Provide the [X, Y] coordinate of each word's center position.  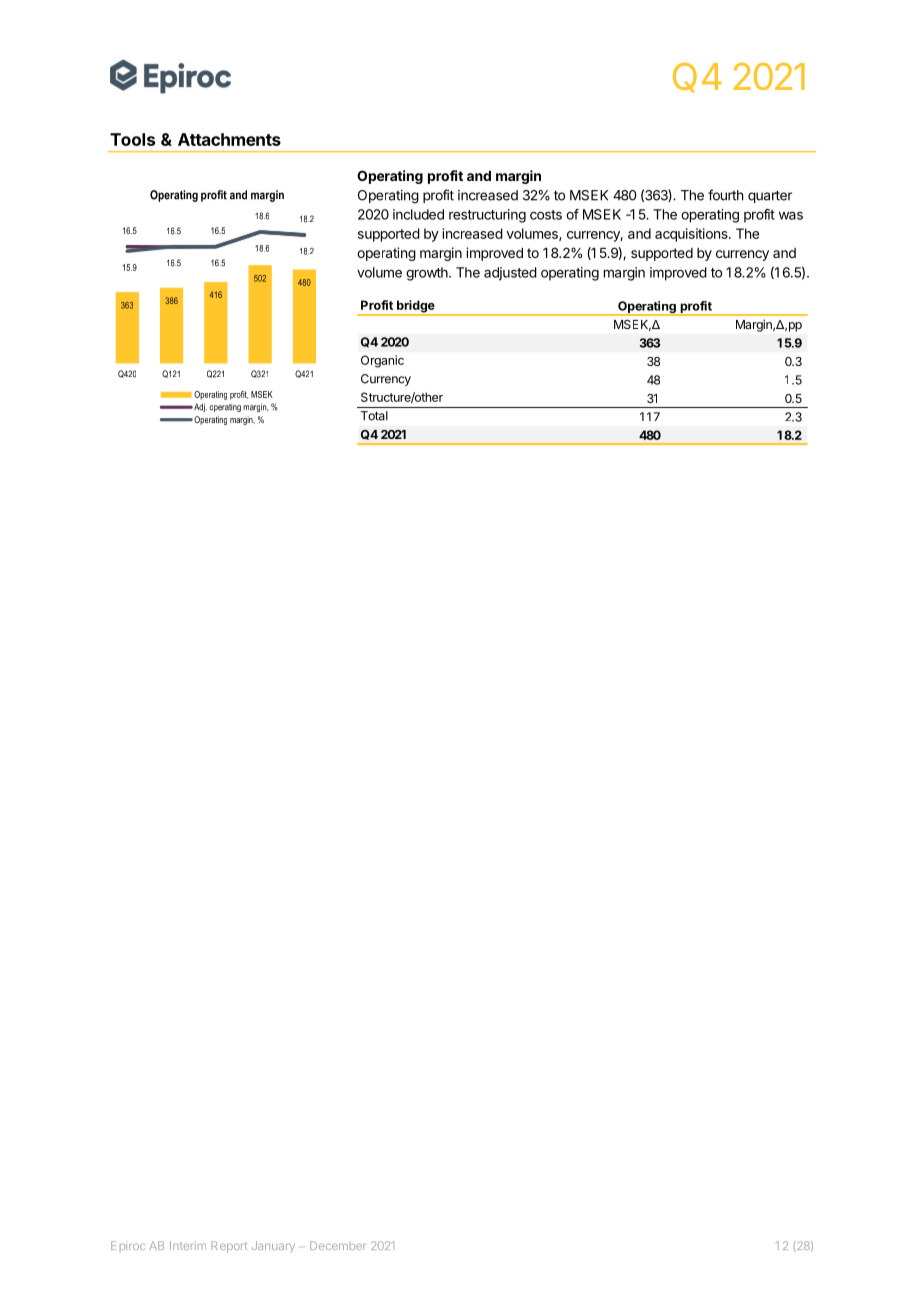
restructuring [487, 216]
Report [229, 1247]
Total [374, 416]
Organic [382, 361]
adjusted [510, 274]
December [337, 1245]
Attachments [229, 139]
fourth [725, 195]
